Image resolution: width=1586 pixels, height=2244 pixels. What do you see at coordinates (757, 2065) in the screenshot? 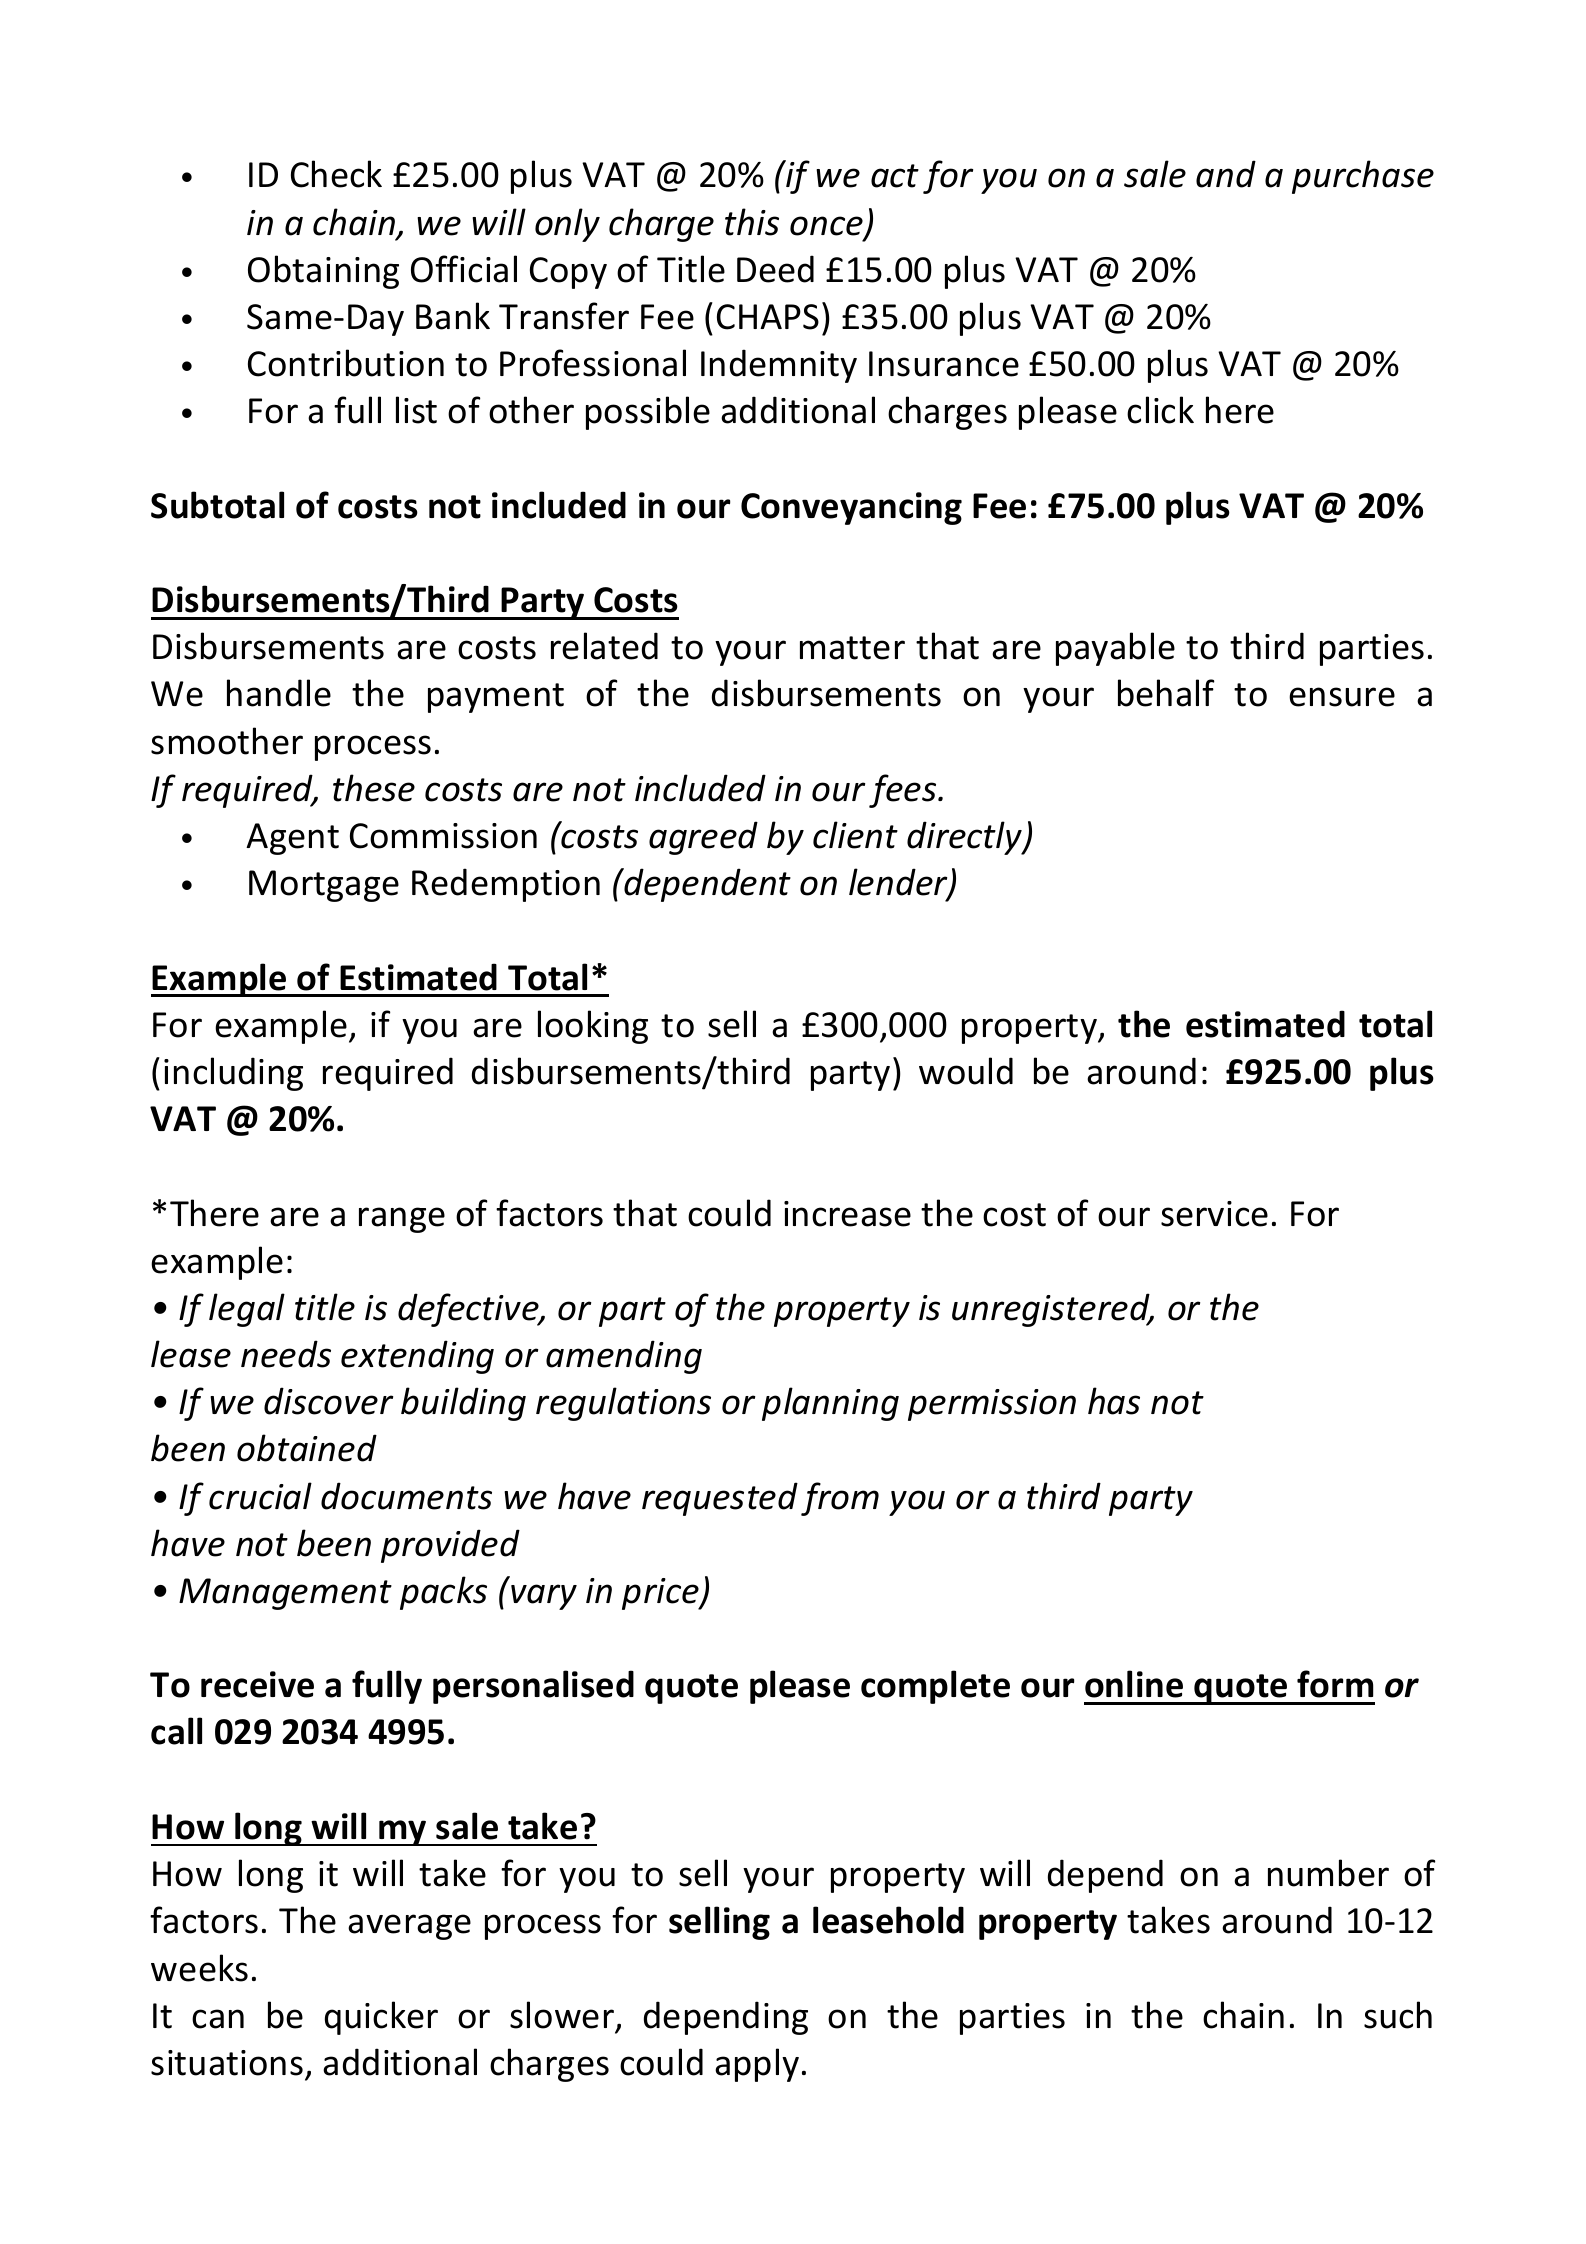
I see `apply` at bounding box center [757, 2065].
